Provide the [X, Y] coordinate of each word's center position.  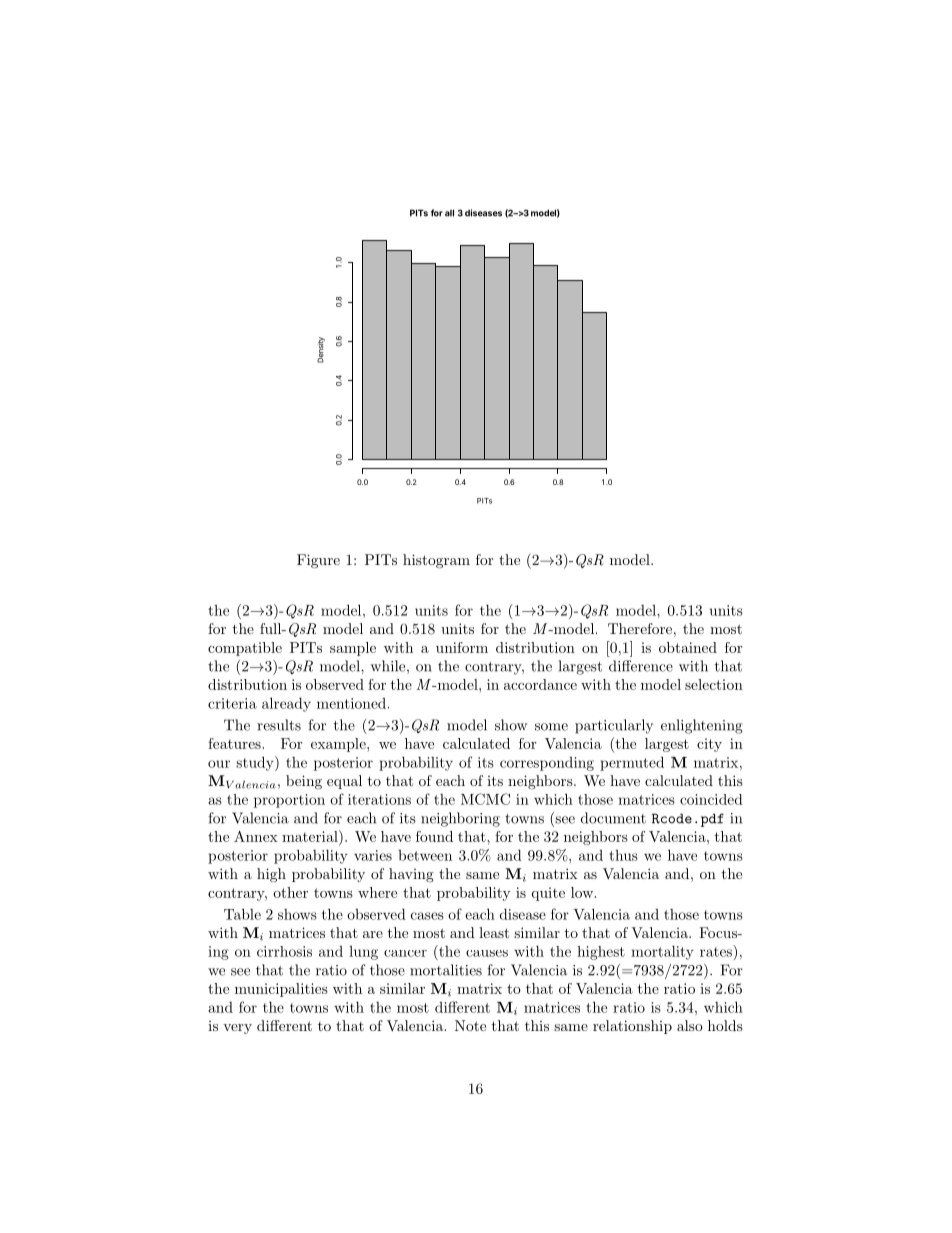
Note [470, 1025]
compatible [245, 649]
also [690, 1025]
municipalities [281, 990]
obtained [688, 647]
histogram [436, 561]
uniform [462, 647]
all [449, 213]
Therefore [640, 628]
